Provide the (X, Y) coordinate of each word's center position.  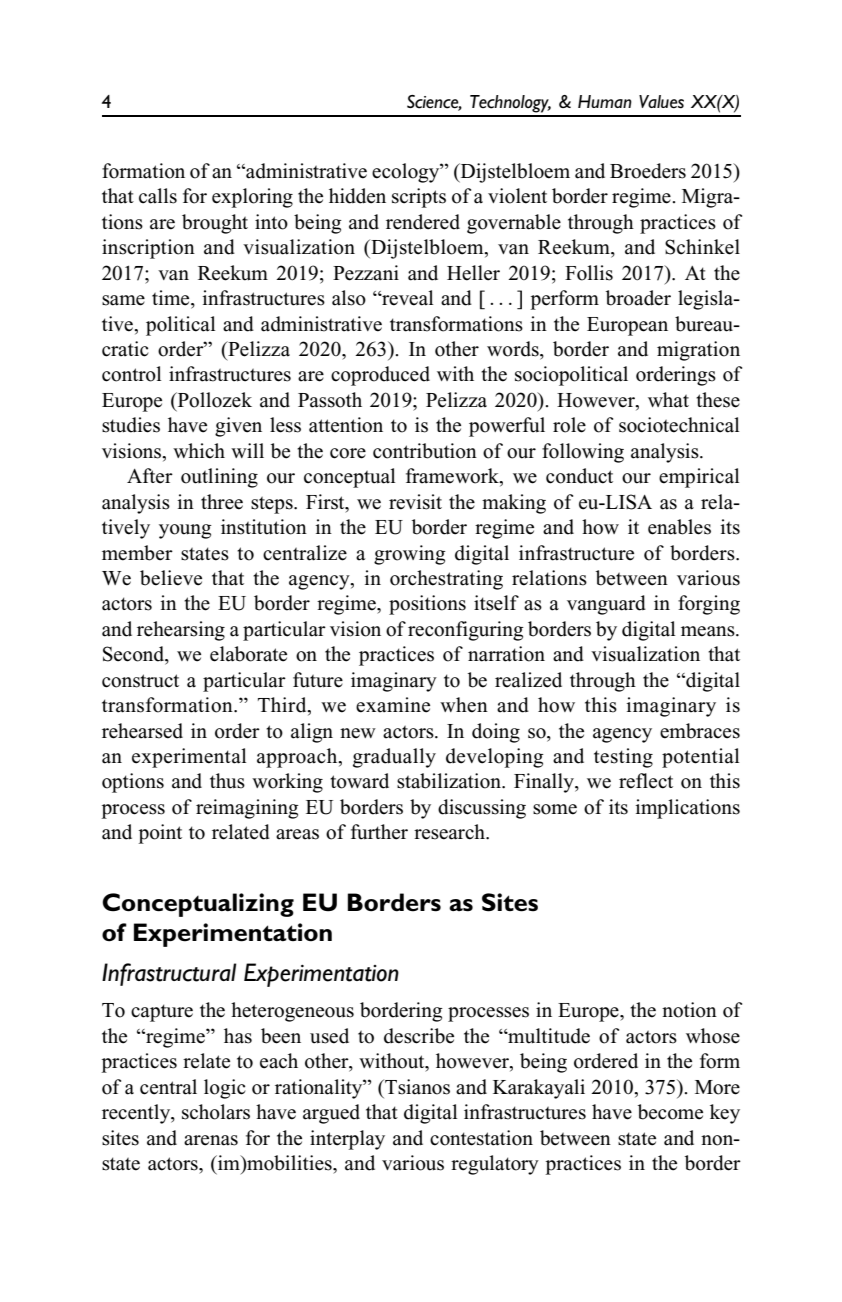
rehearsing (181, 631)
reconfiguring (466, 631)
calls (158, 196)
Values (661, 102)
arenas (211, 1140)
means (709, 631)
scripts (419, 198)
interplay (347, 1140)
